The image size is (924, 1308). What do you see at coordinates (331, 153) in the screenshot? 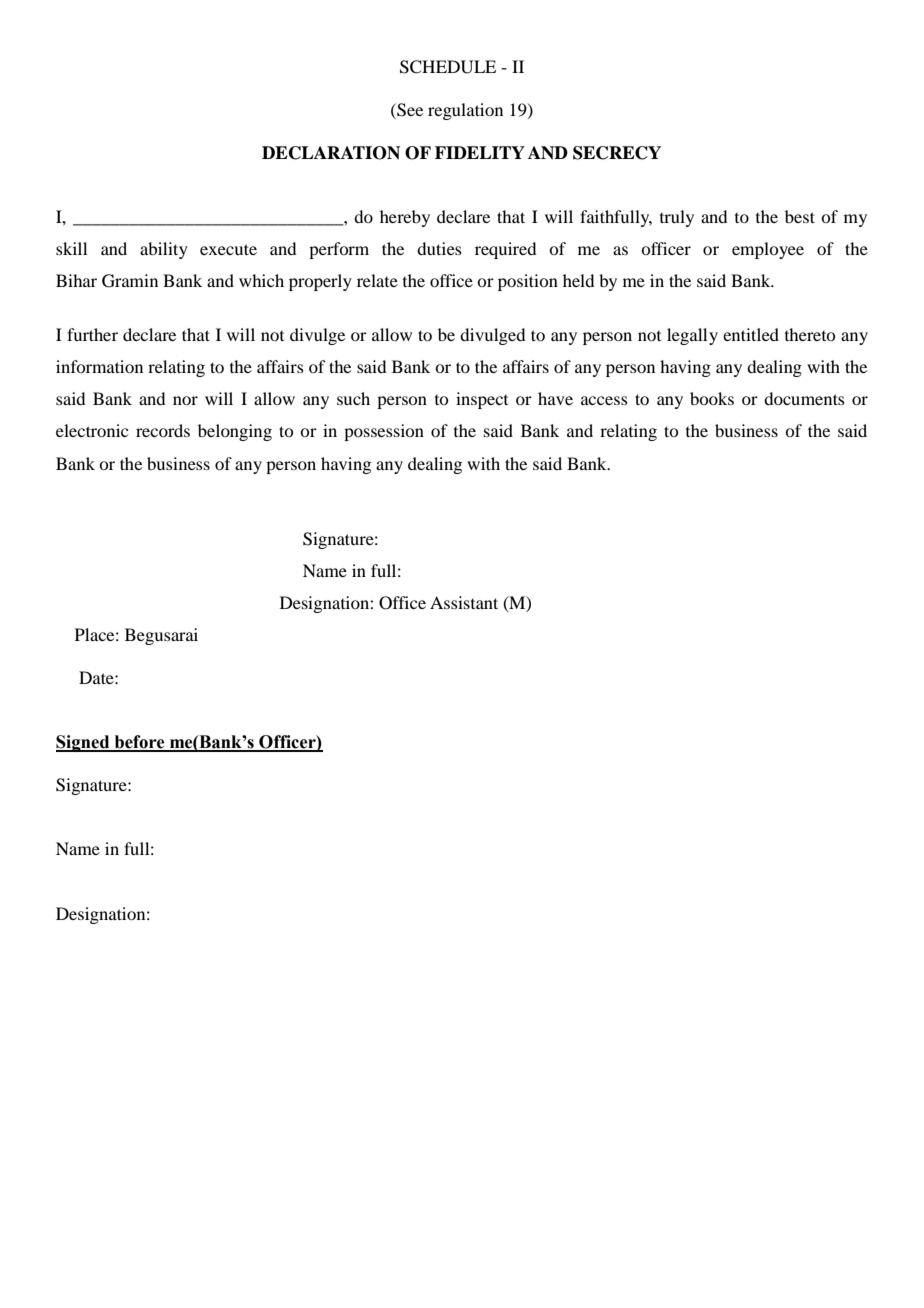
I see `DECLARATION` at bounding box center [331, 153].
